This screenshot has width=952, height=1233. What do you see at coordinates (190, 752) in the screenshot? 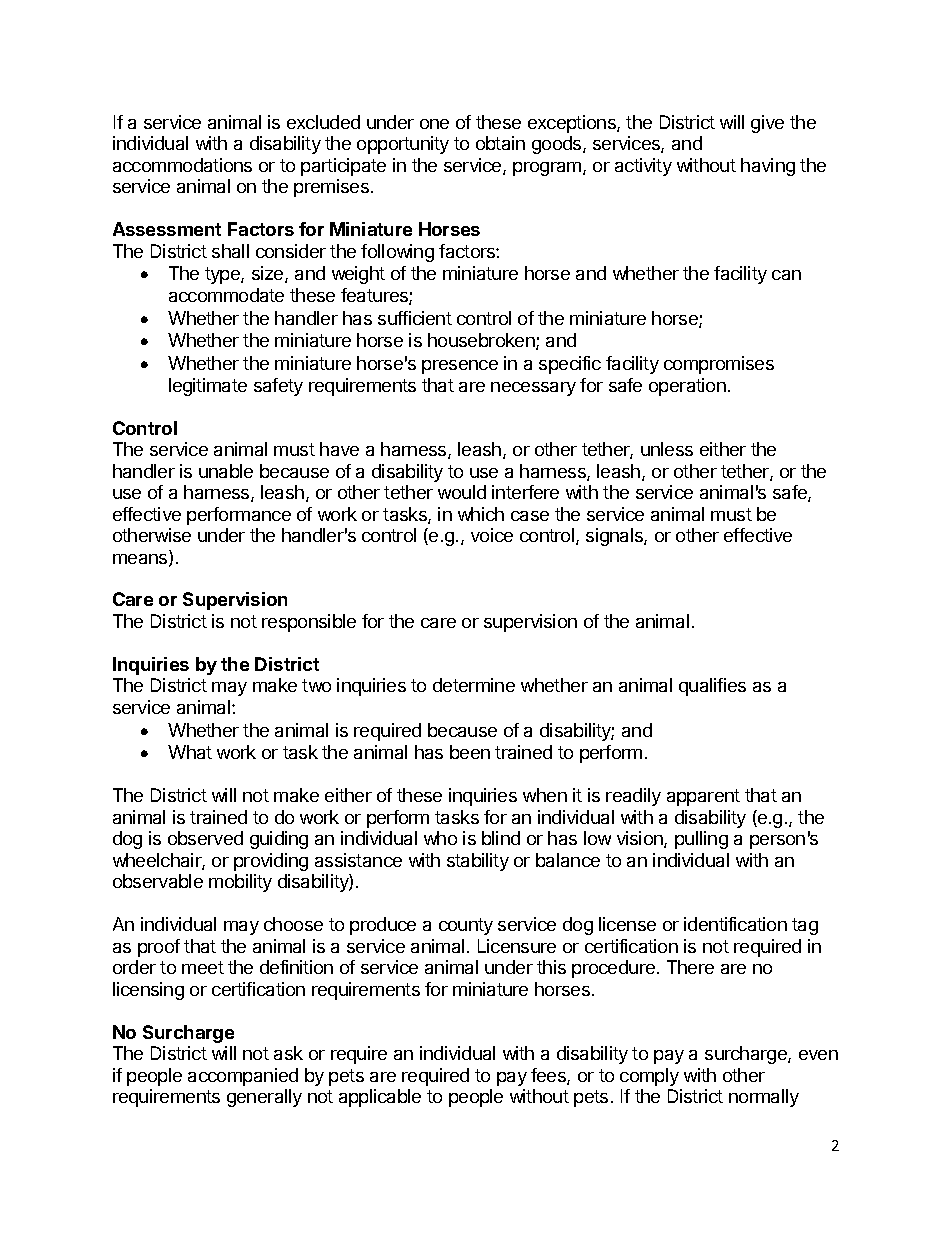
I see `What` at bounding box center [190, 752].
